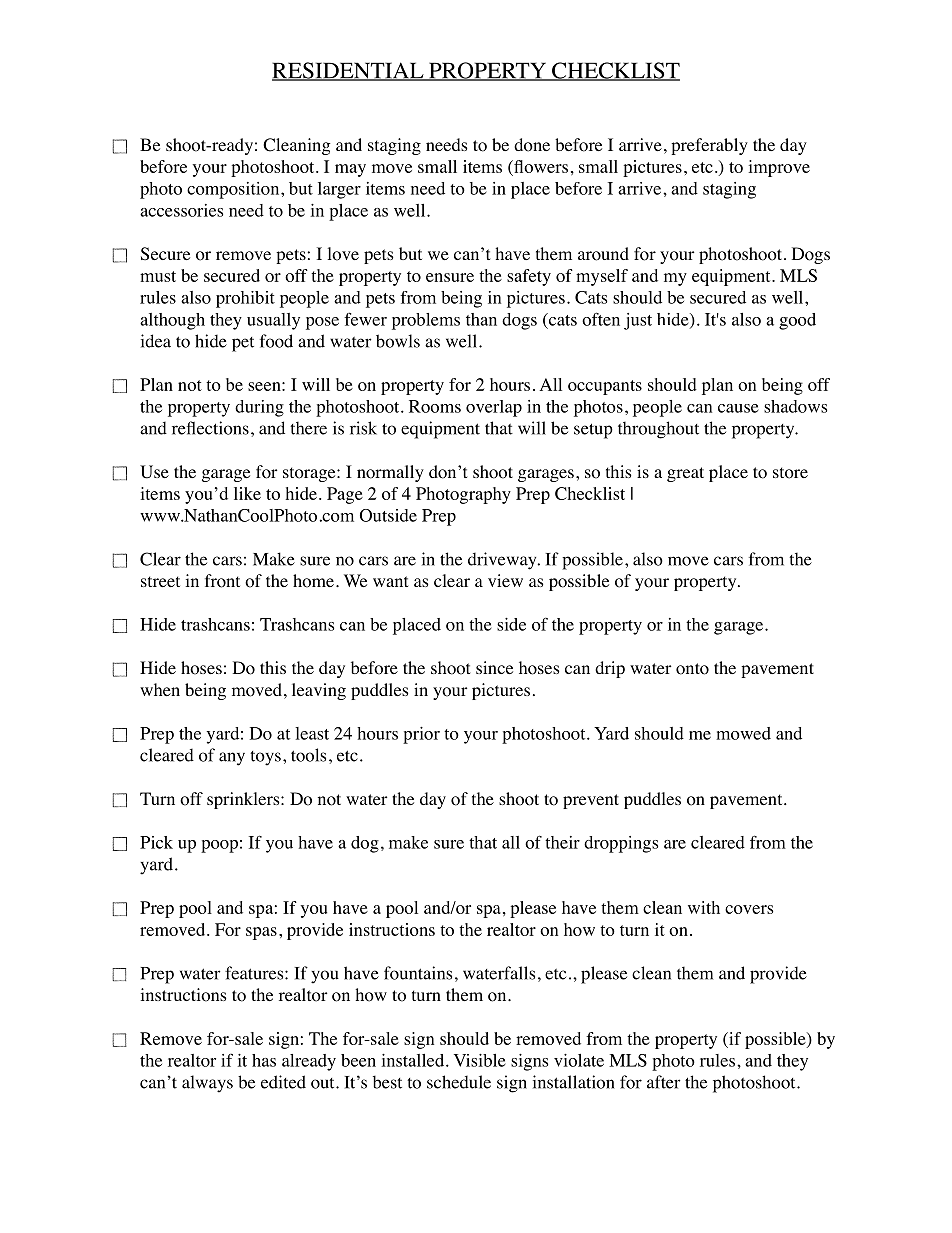  Describe the element at coordinates (247, 493) in the screenshot. I see `like` at that location.
